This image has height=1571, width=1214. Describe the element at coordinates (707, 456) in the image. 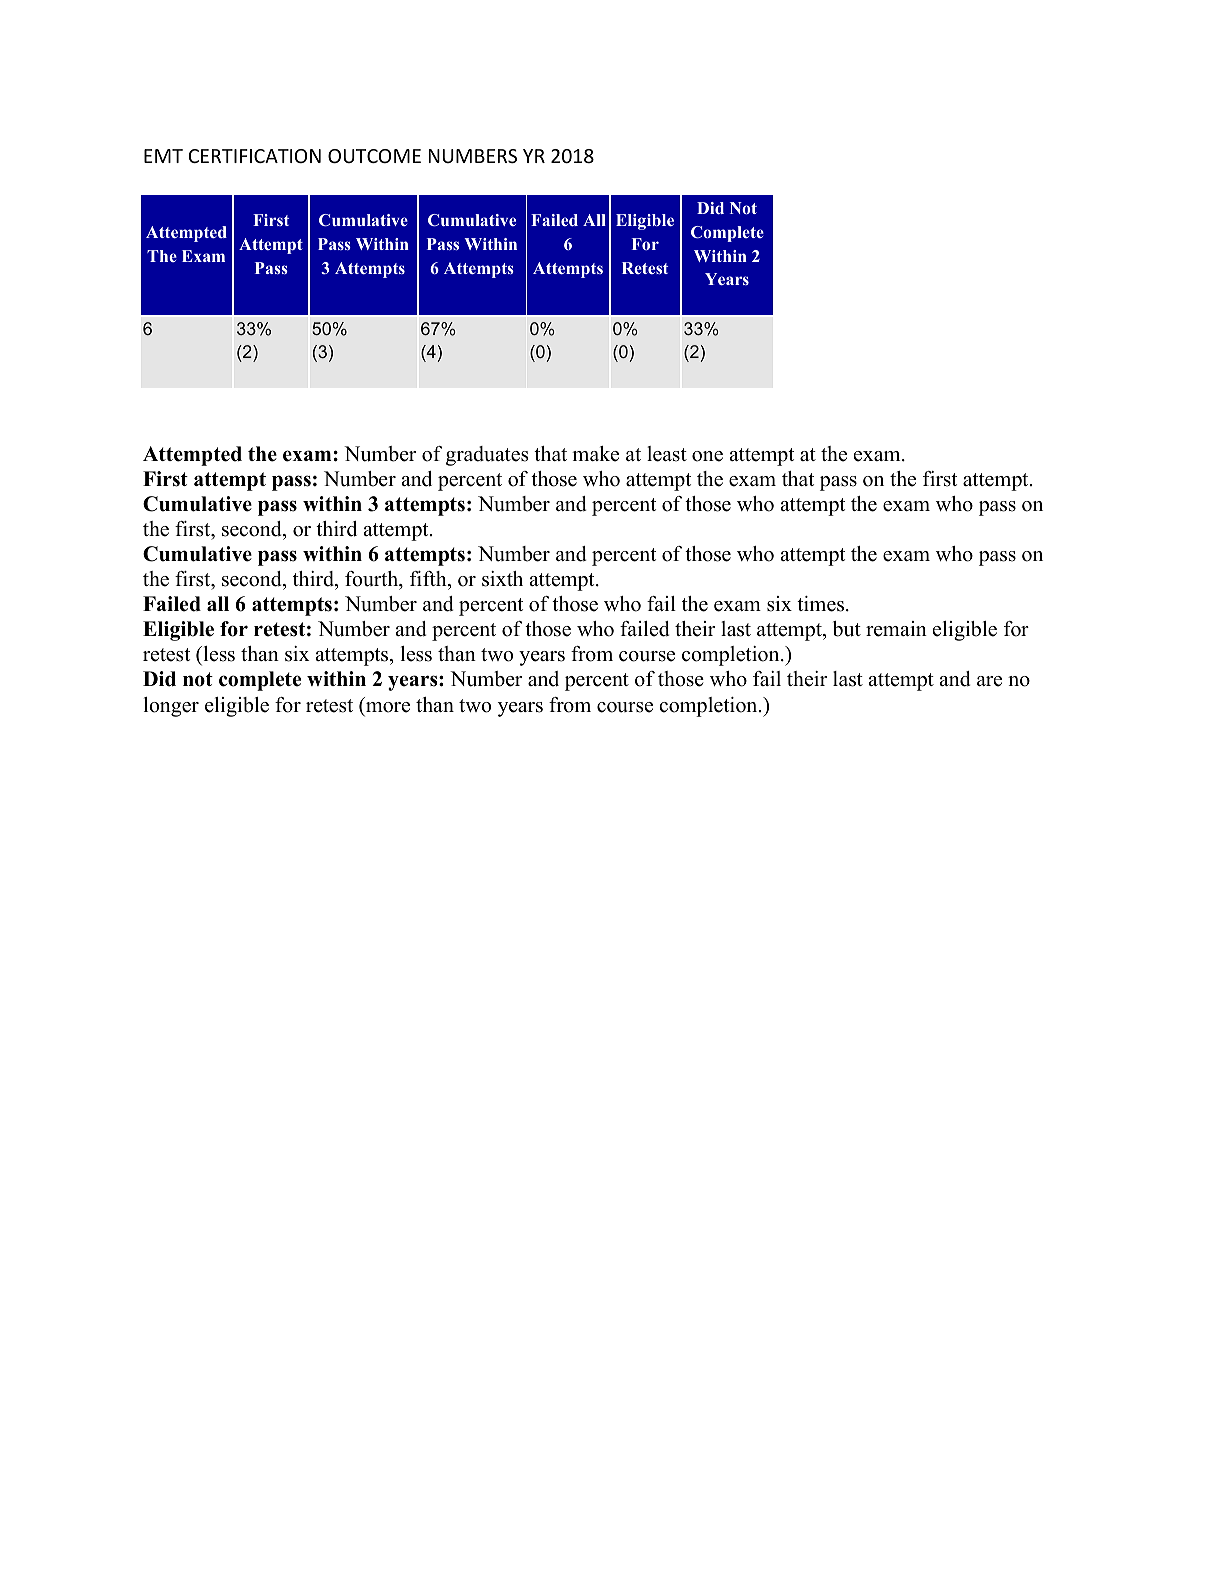

I see `one` at that location.
